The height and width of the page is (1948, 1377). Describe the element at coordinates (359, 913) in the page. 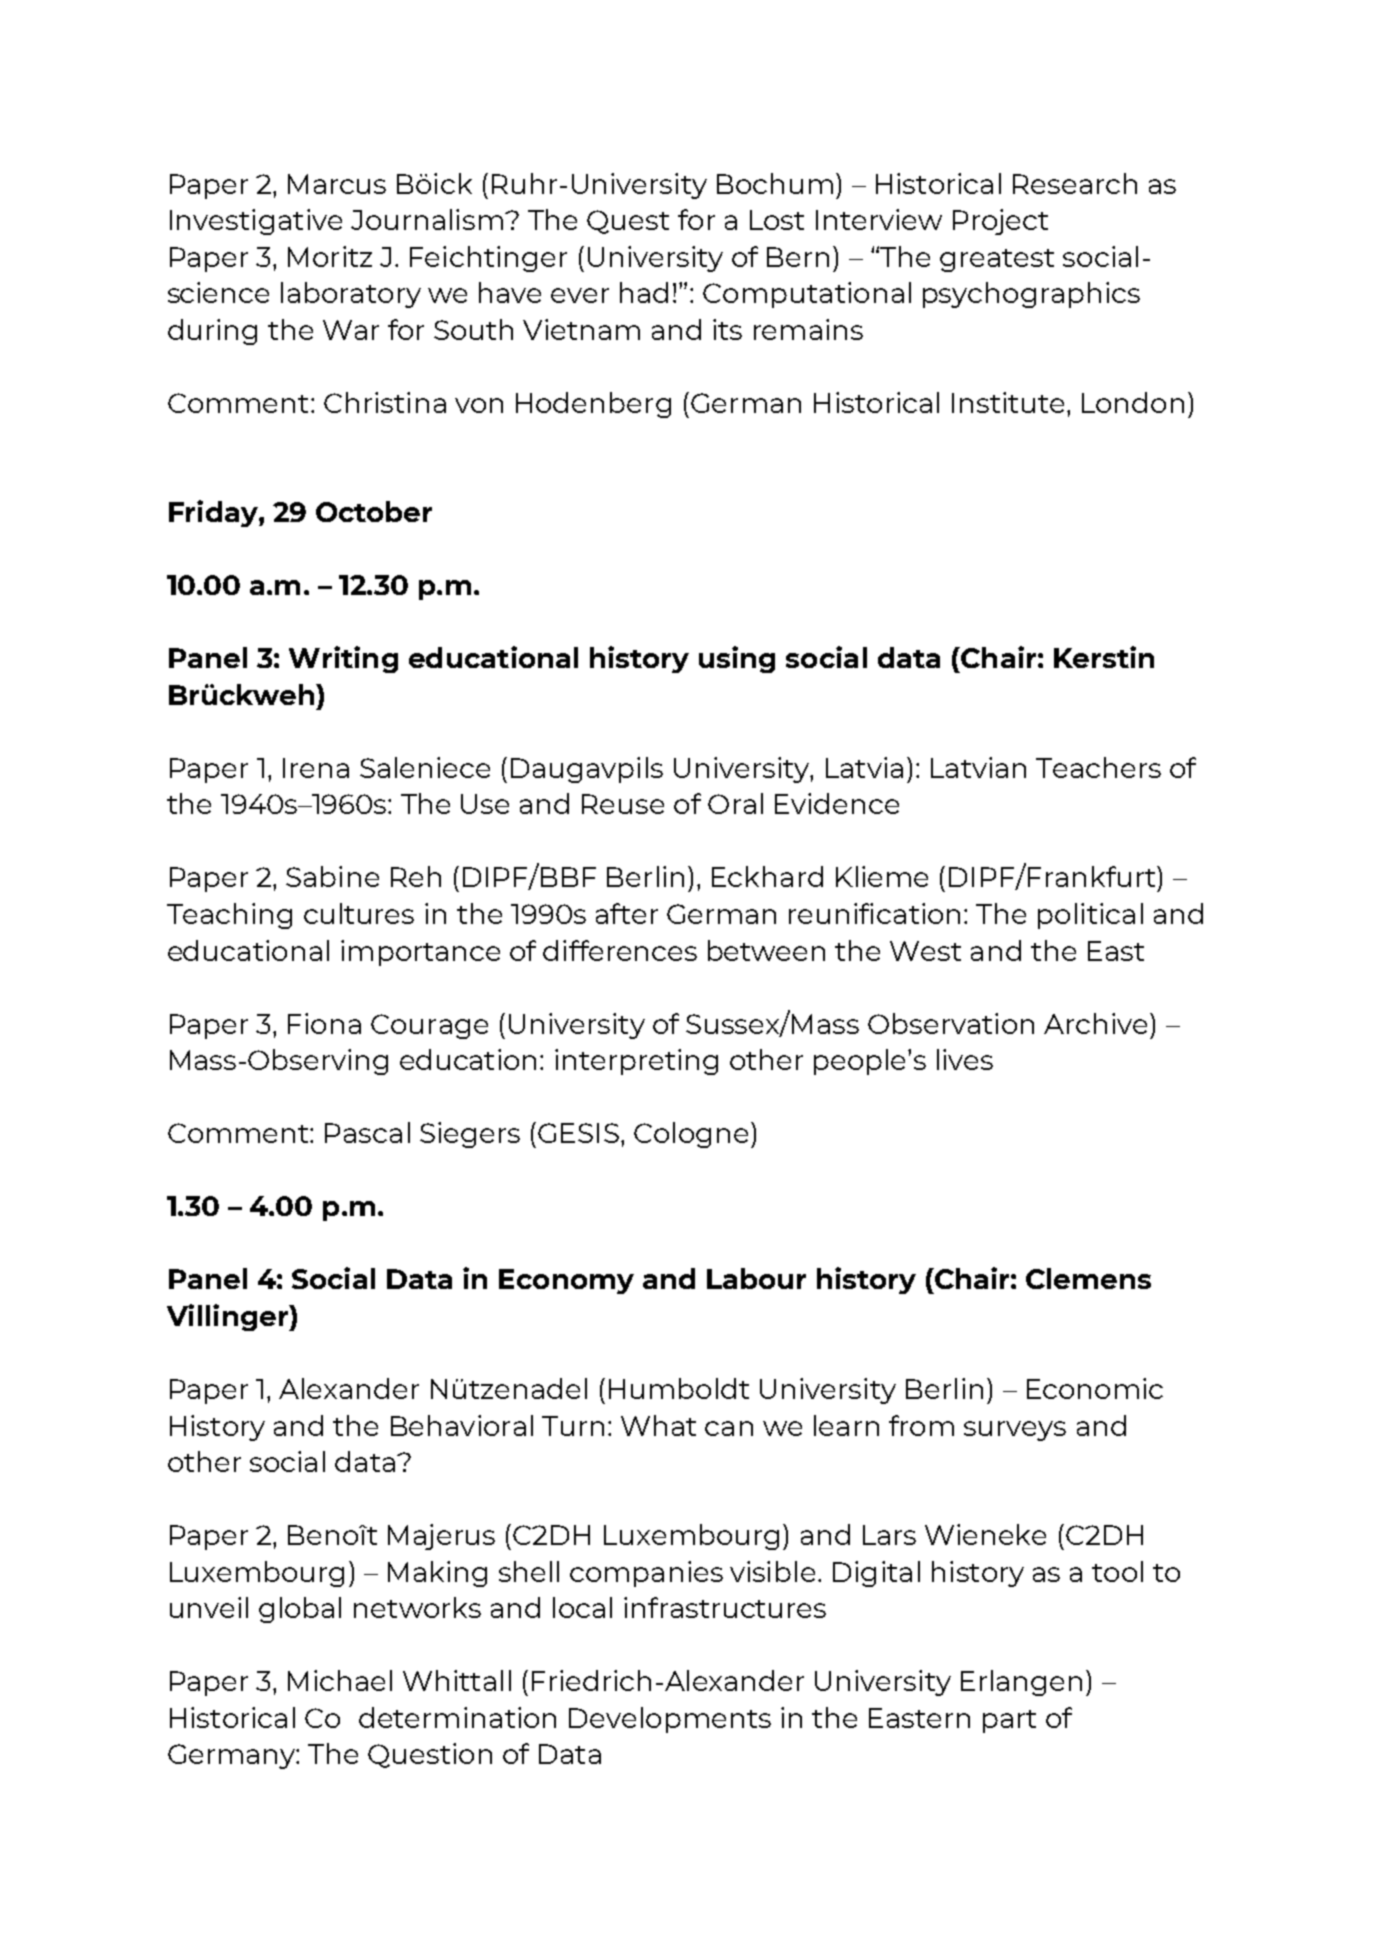

I see `cultures` at that location.
